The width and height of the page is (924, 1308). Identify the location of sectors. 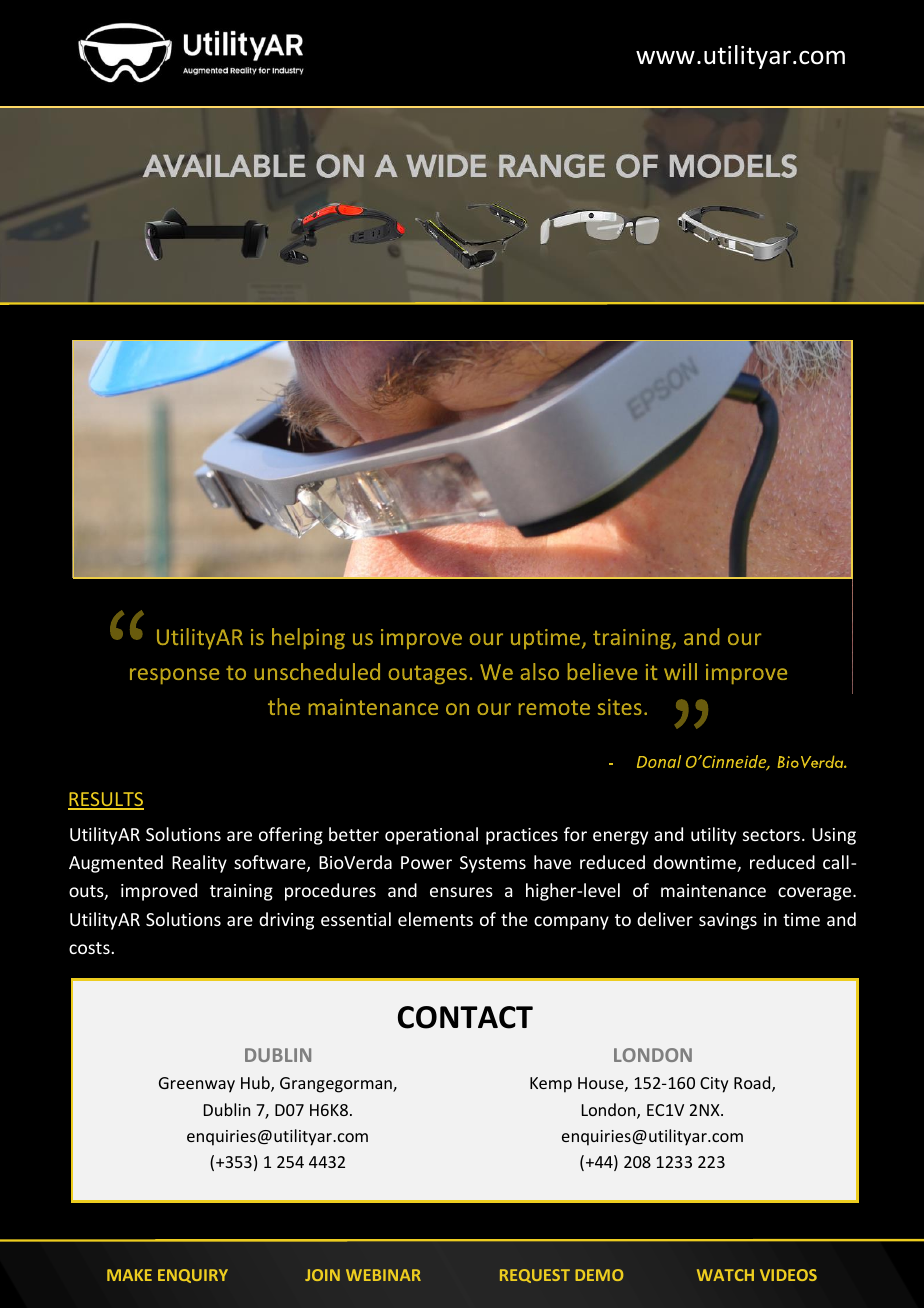
(771, 835).
